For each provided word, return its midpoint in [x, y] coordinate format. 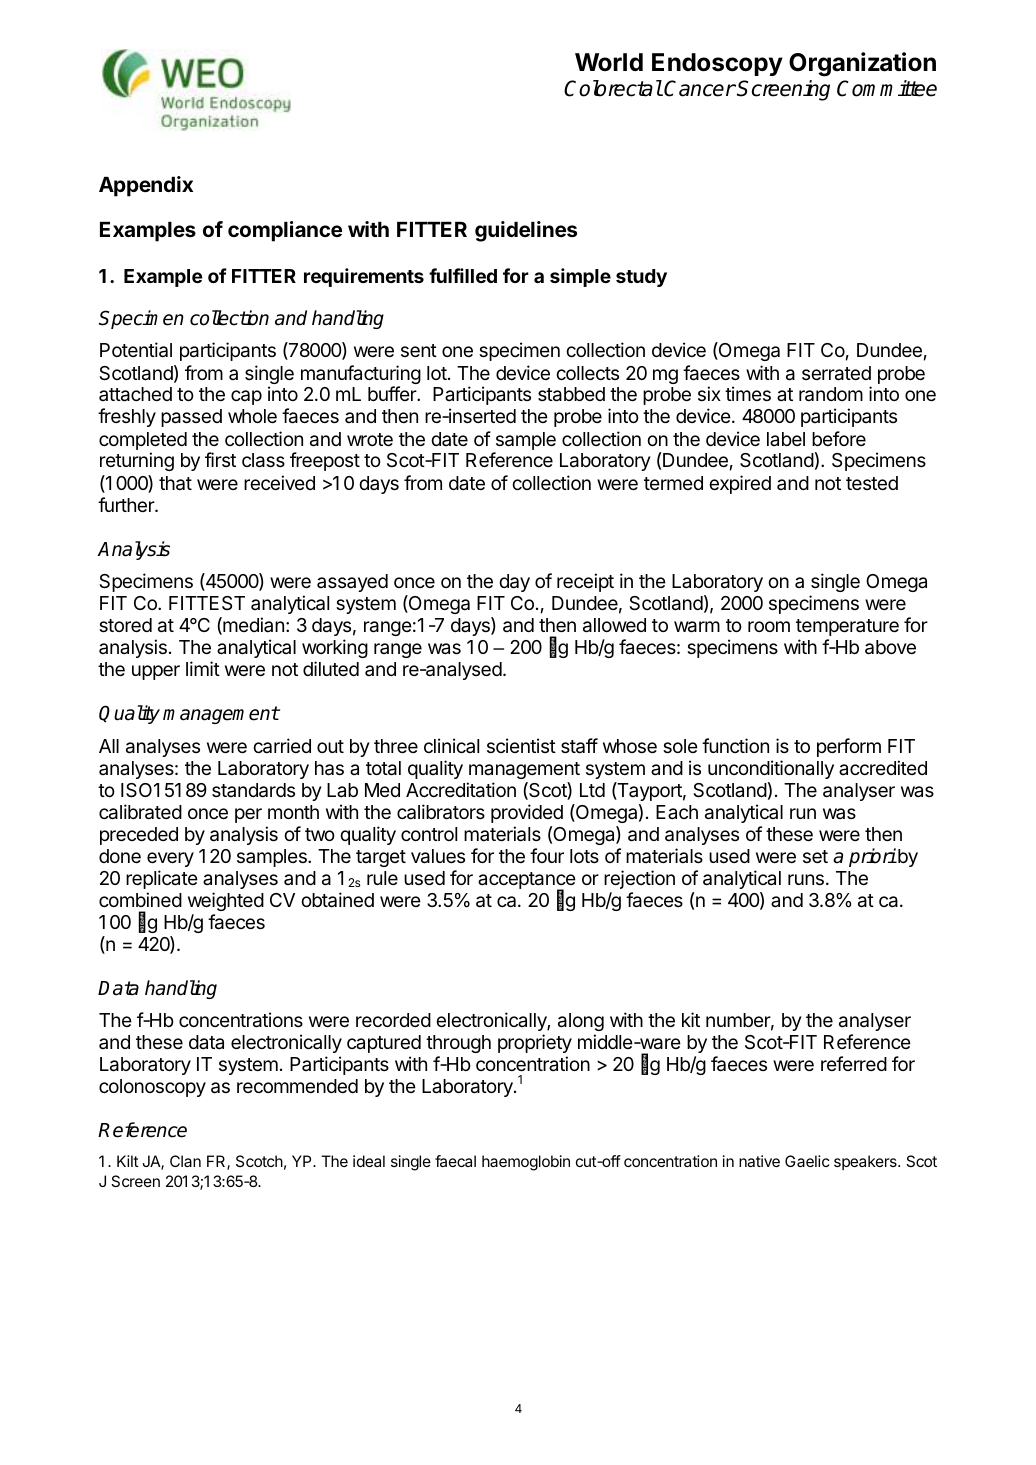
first [220, 459]
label [786, 439]
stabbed [571, 394]
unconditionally [771, 769]
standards [253, 790]
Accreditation [461, 790]
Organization [862, 64]
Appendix [146, 186]
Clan [185, 1161]
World [609, 62]
